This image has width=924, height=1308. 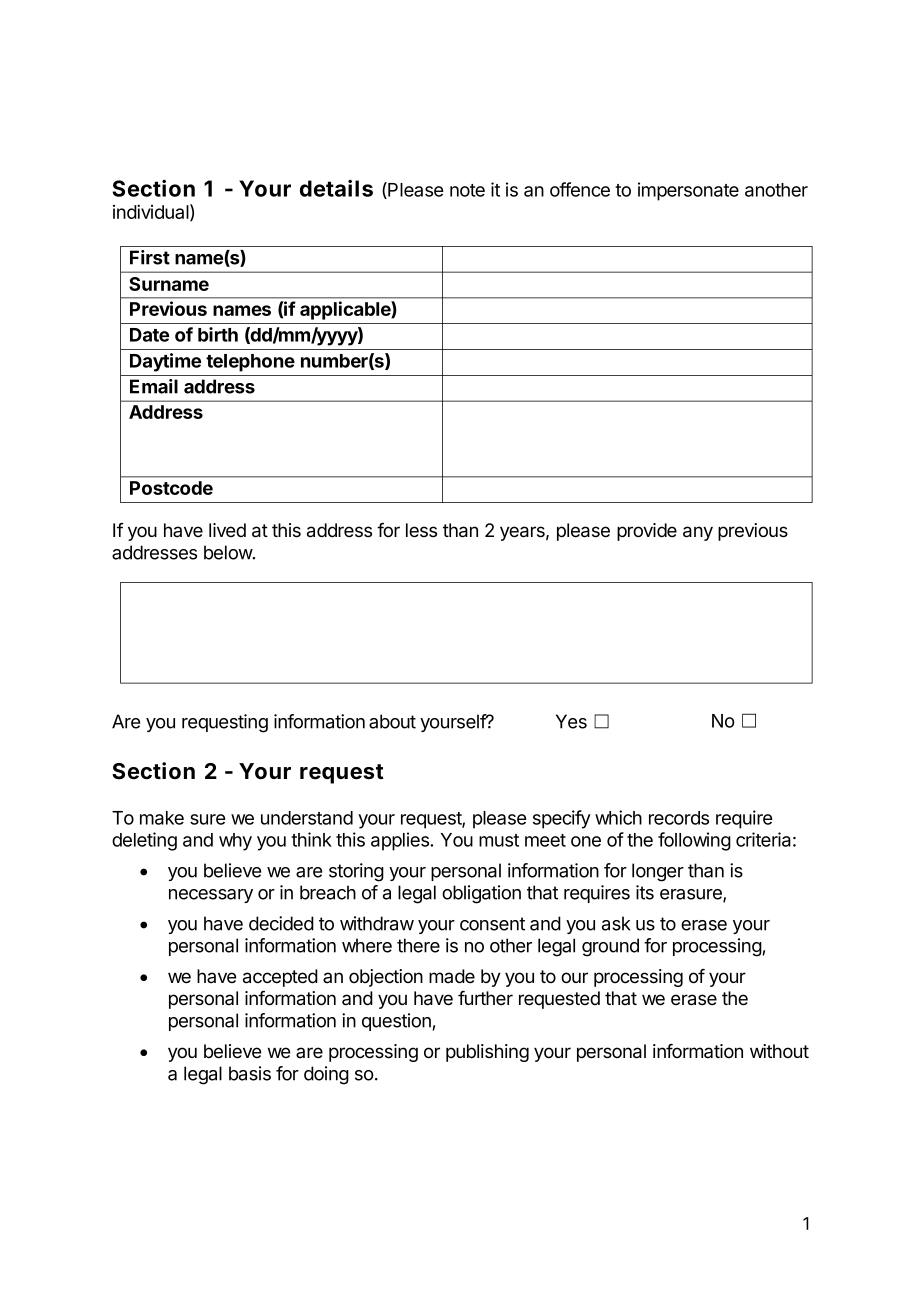 I want to click on impersonate, so click(x=688, y=191).
